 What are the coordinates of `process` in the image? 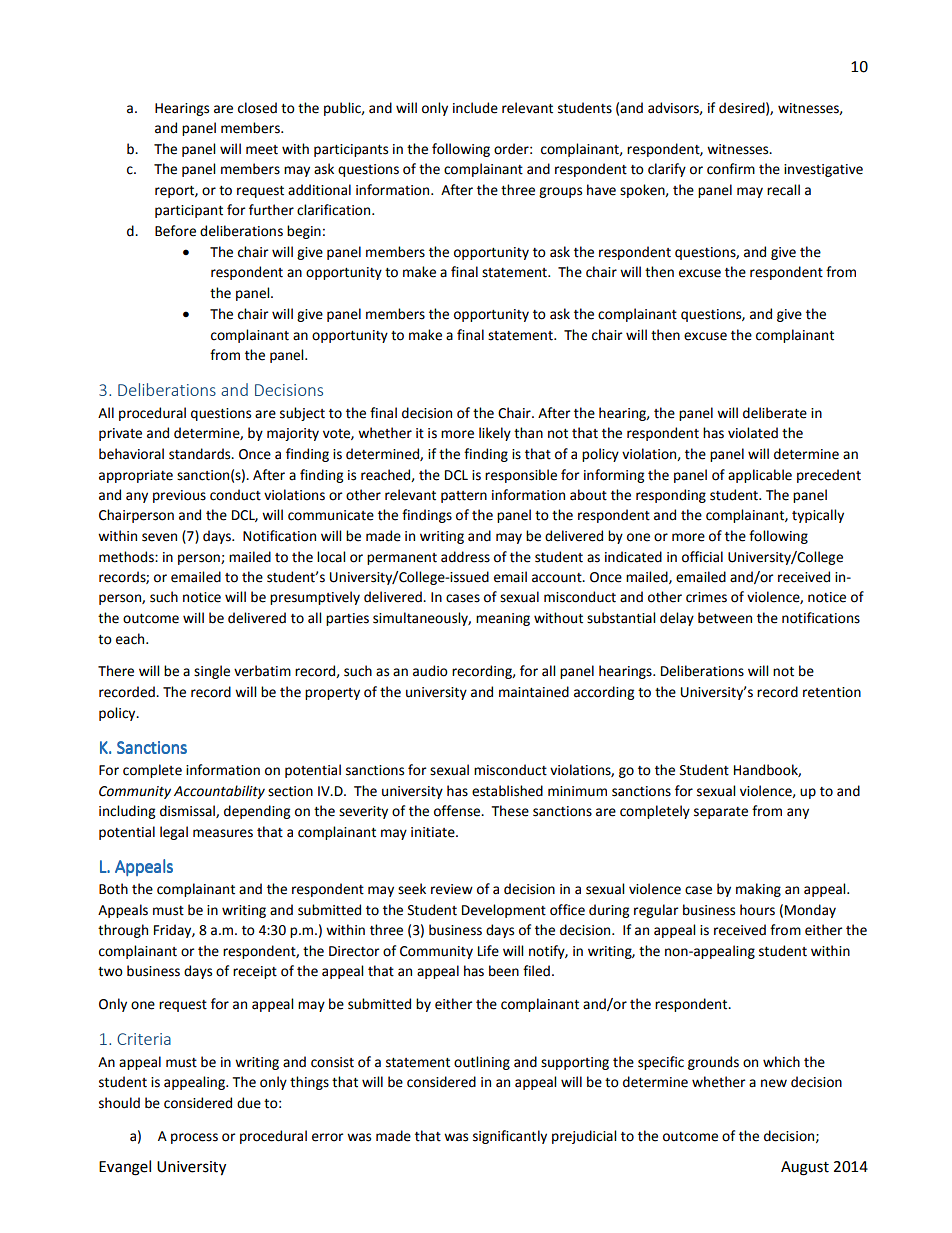 It's located at (194, 1138).
